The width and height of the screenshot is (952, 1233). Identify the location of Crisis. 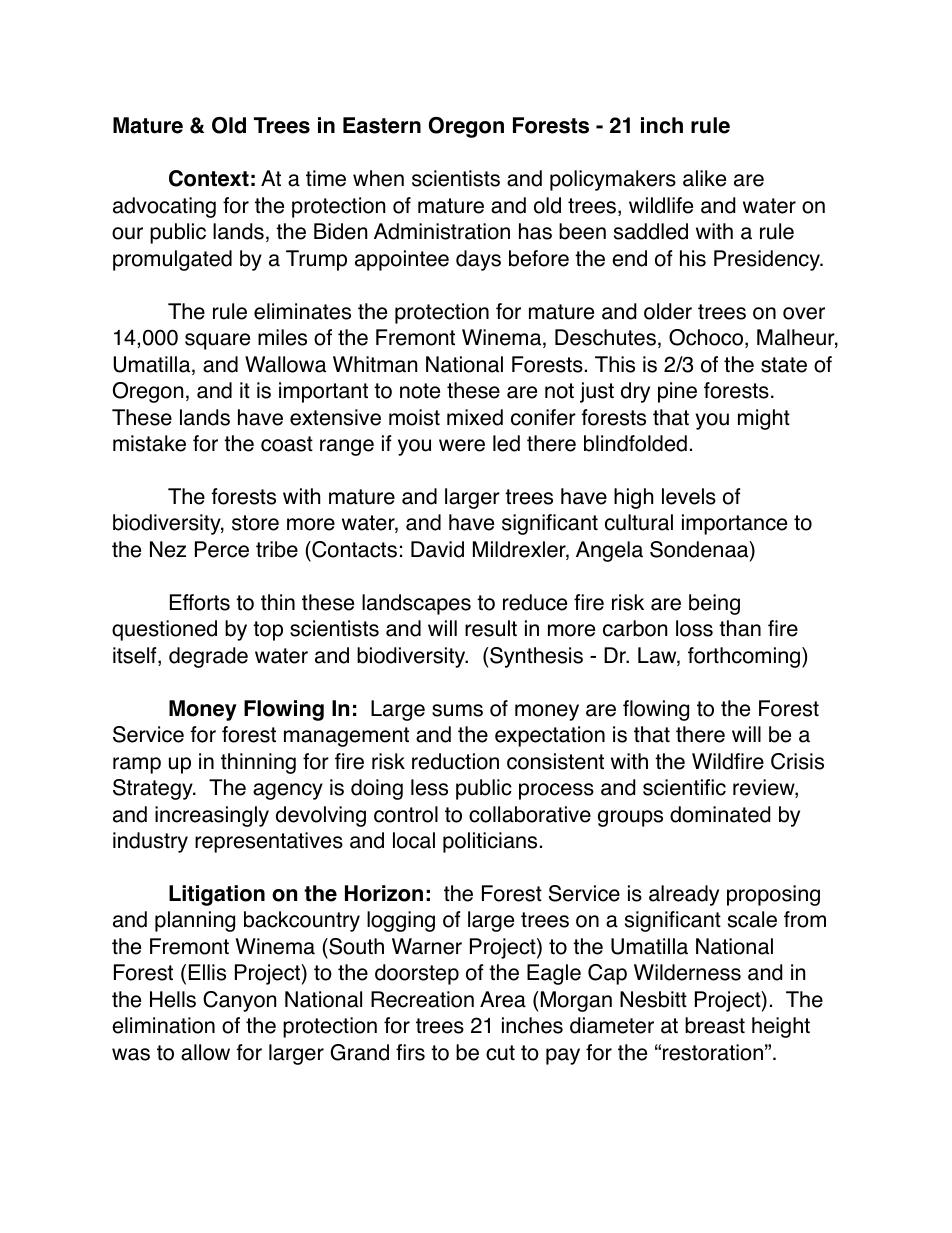
(797, 761).
